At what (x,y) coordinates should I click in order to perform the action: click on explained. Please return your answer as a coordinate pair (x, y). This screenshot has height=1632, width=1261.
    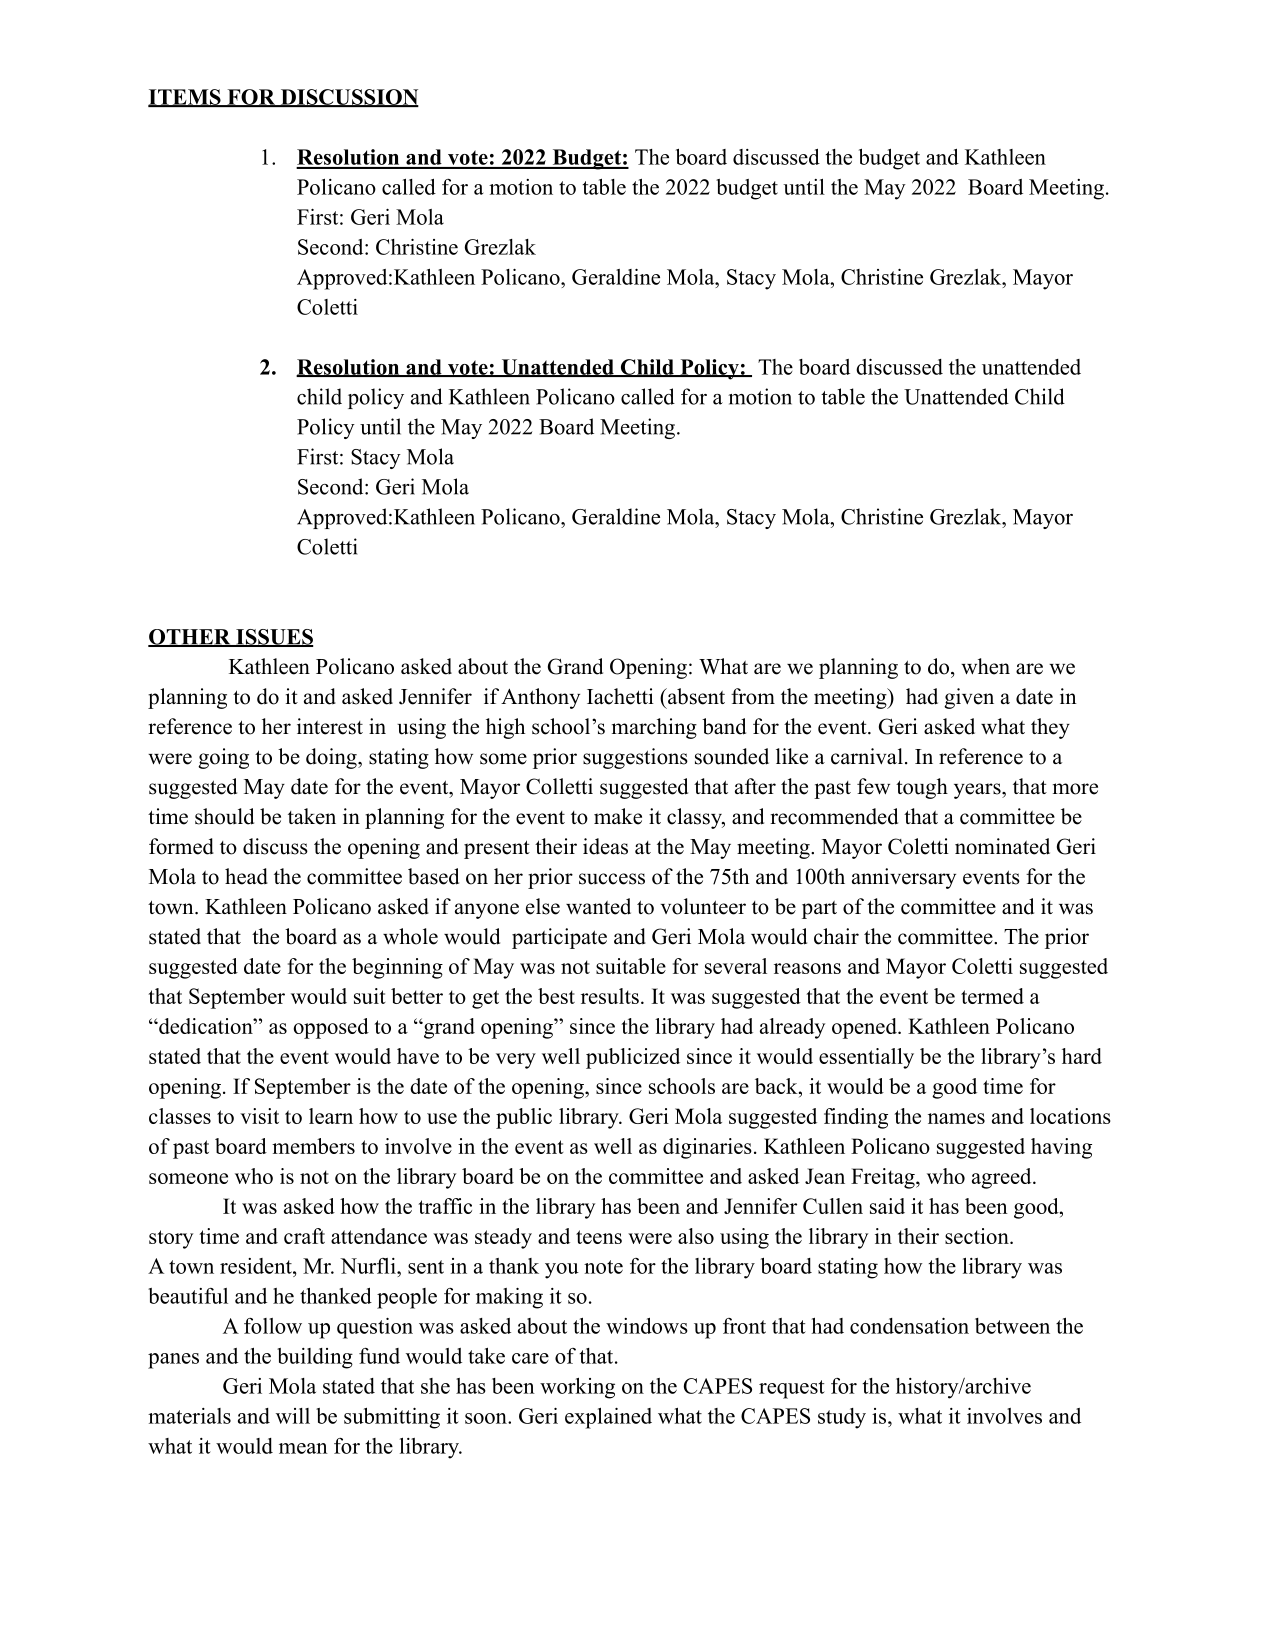
    Looking at the image, I should click on (608, 1418).
